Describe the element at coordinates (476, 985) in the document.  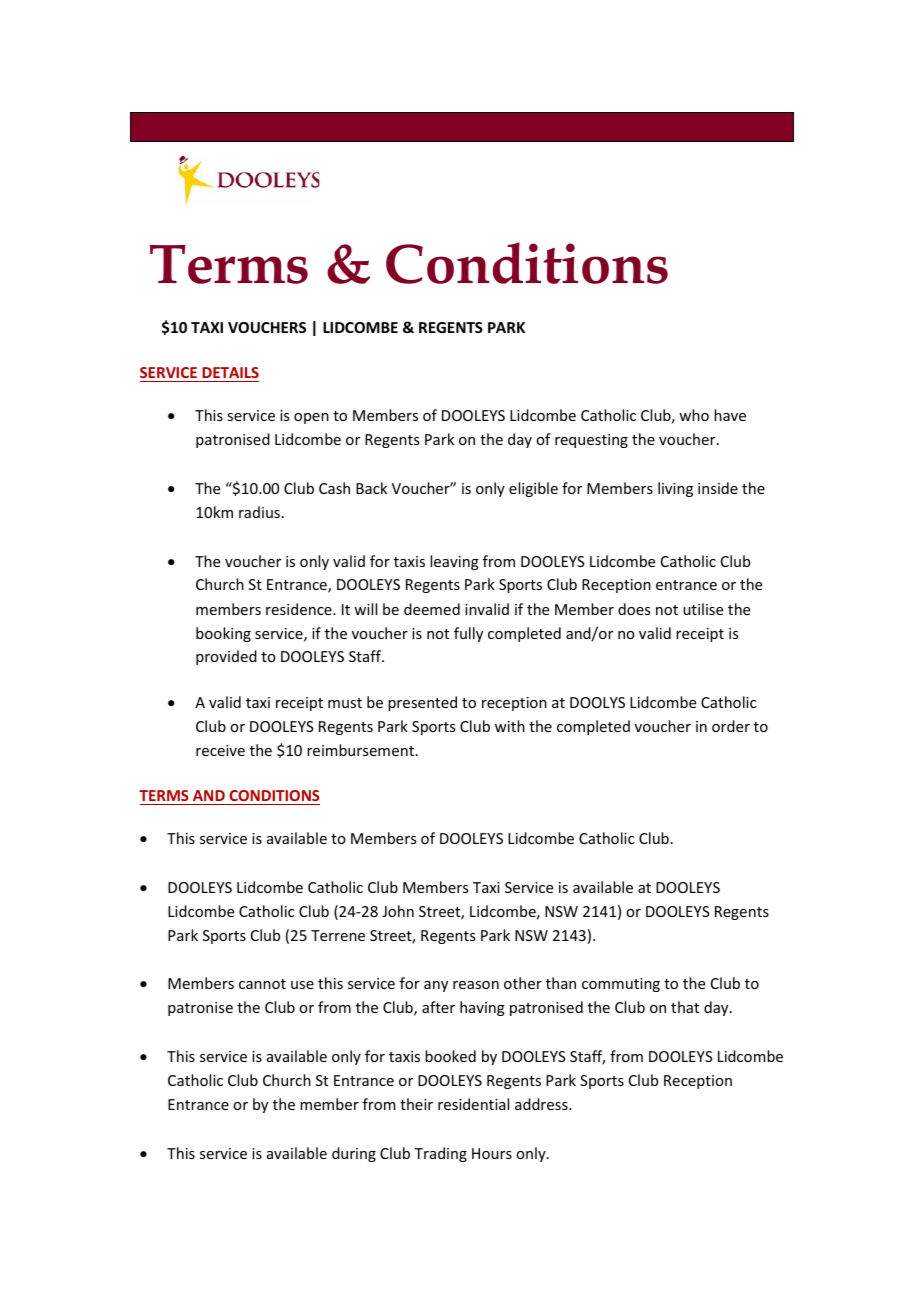
I see `reason` at that location.
